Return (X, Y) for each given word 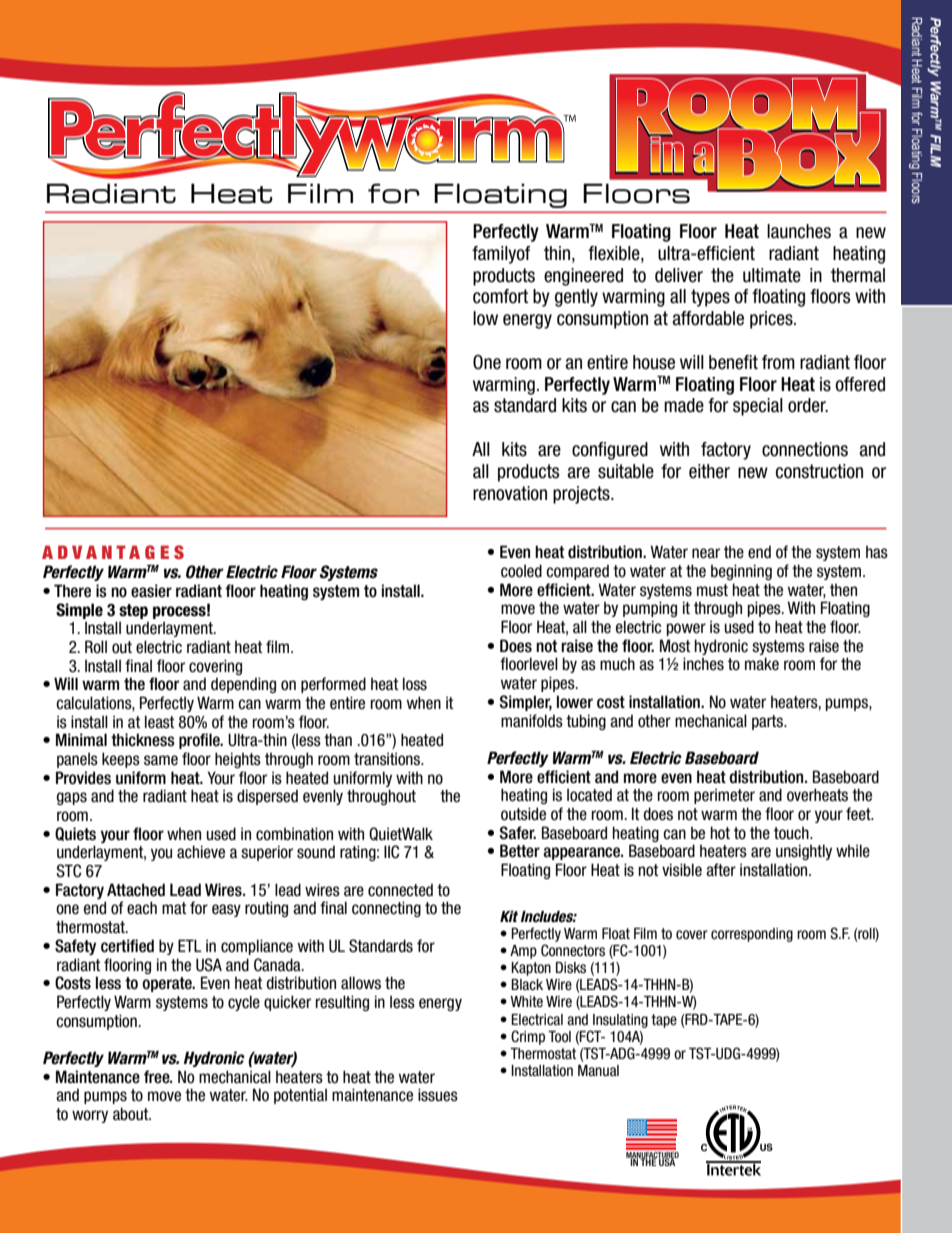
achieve (201, 852)
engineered (583, 277)
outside (523, 814)
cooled (521, 571)
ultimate (772, 275)
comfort (500, 296)
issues (438, 1095)
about (132, 1114)
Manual (598, 1070)
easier (151, 591)
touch (792, 833)
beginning (741, 572)
